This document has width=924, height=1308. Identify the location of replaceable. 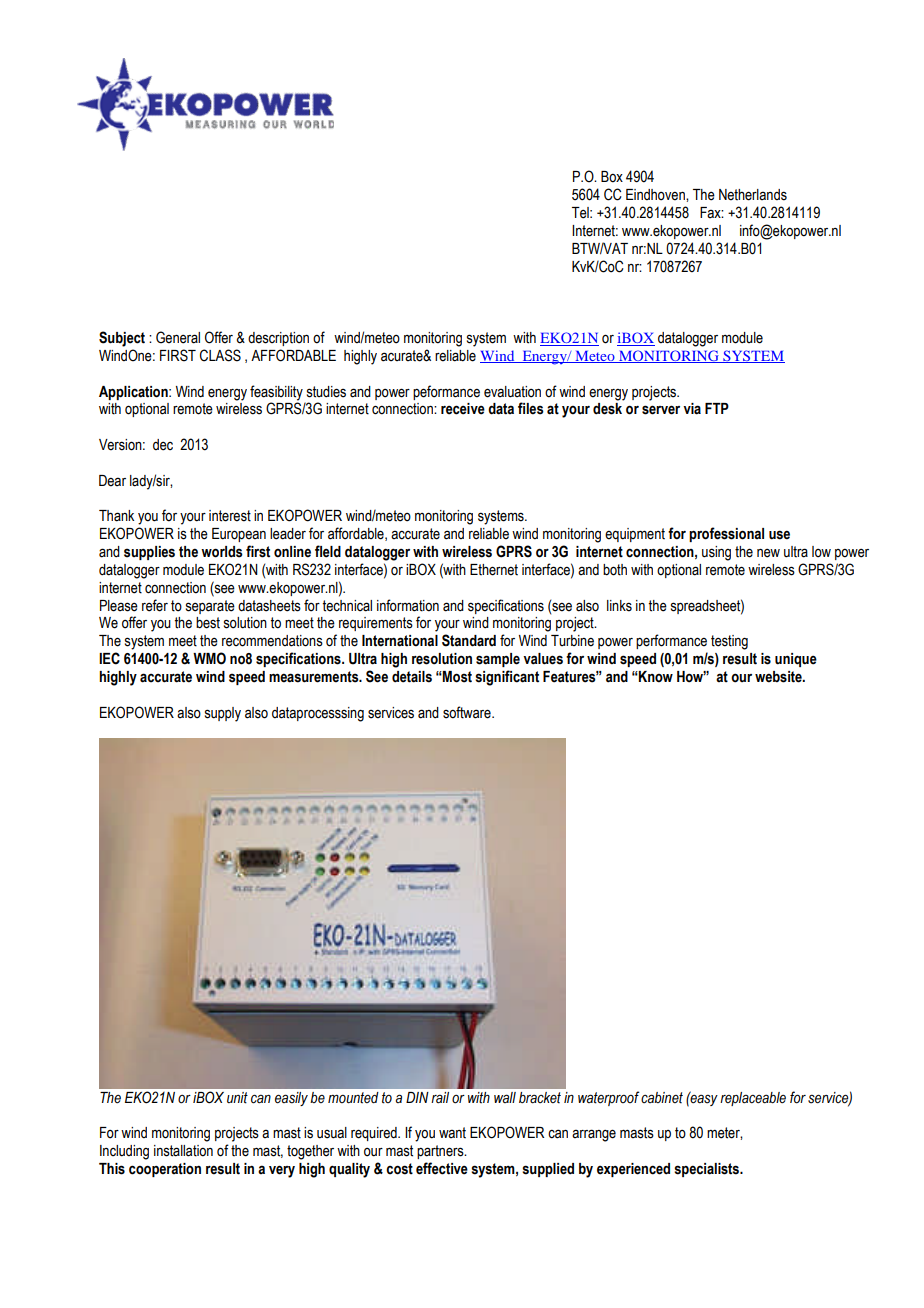
(753, 1099).
